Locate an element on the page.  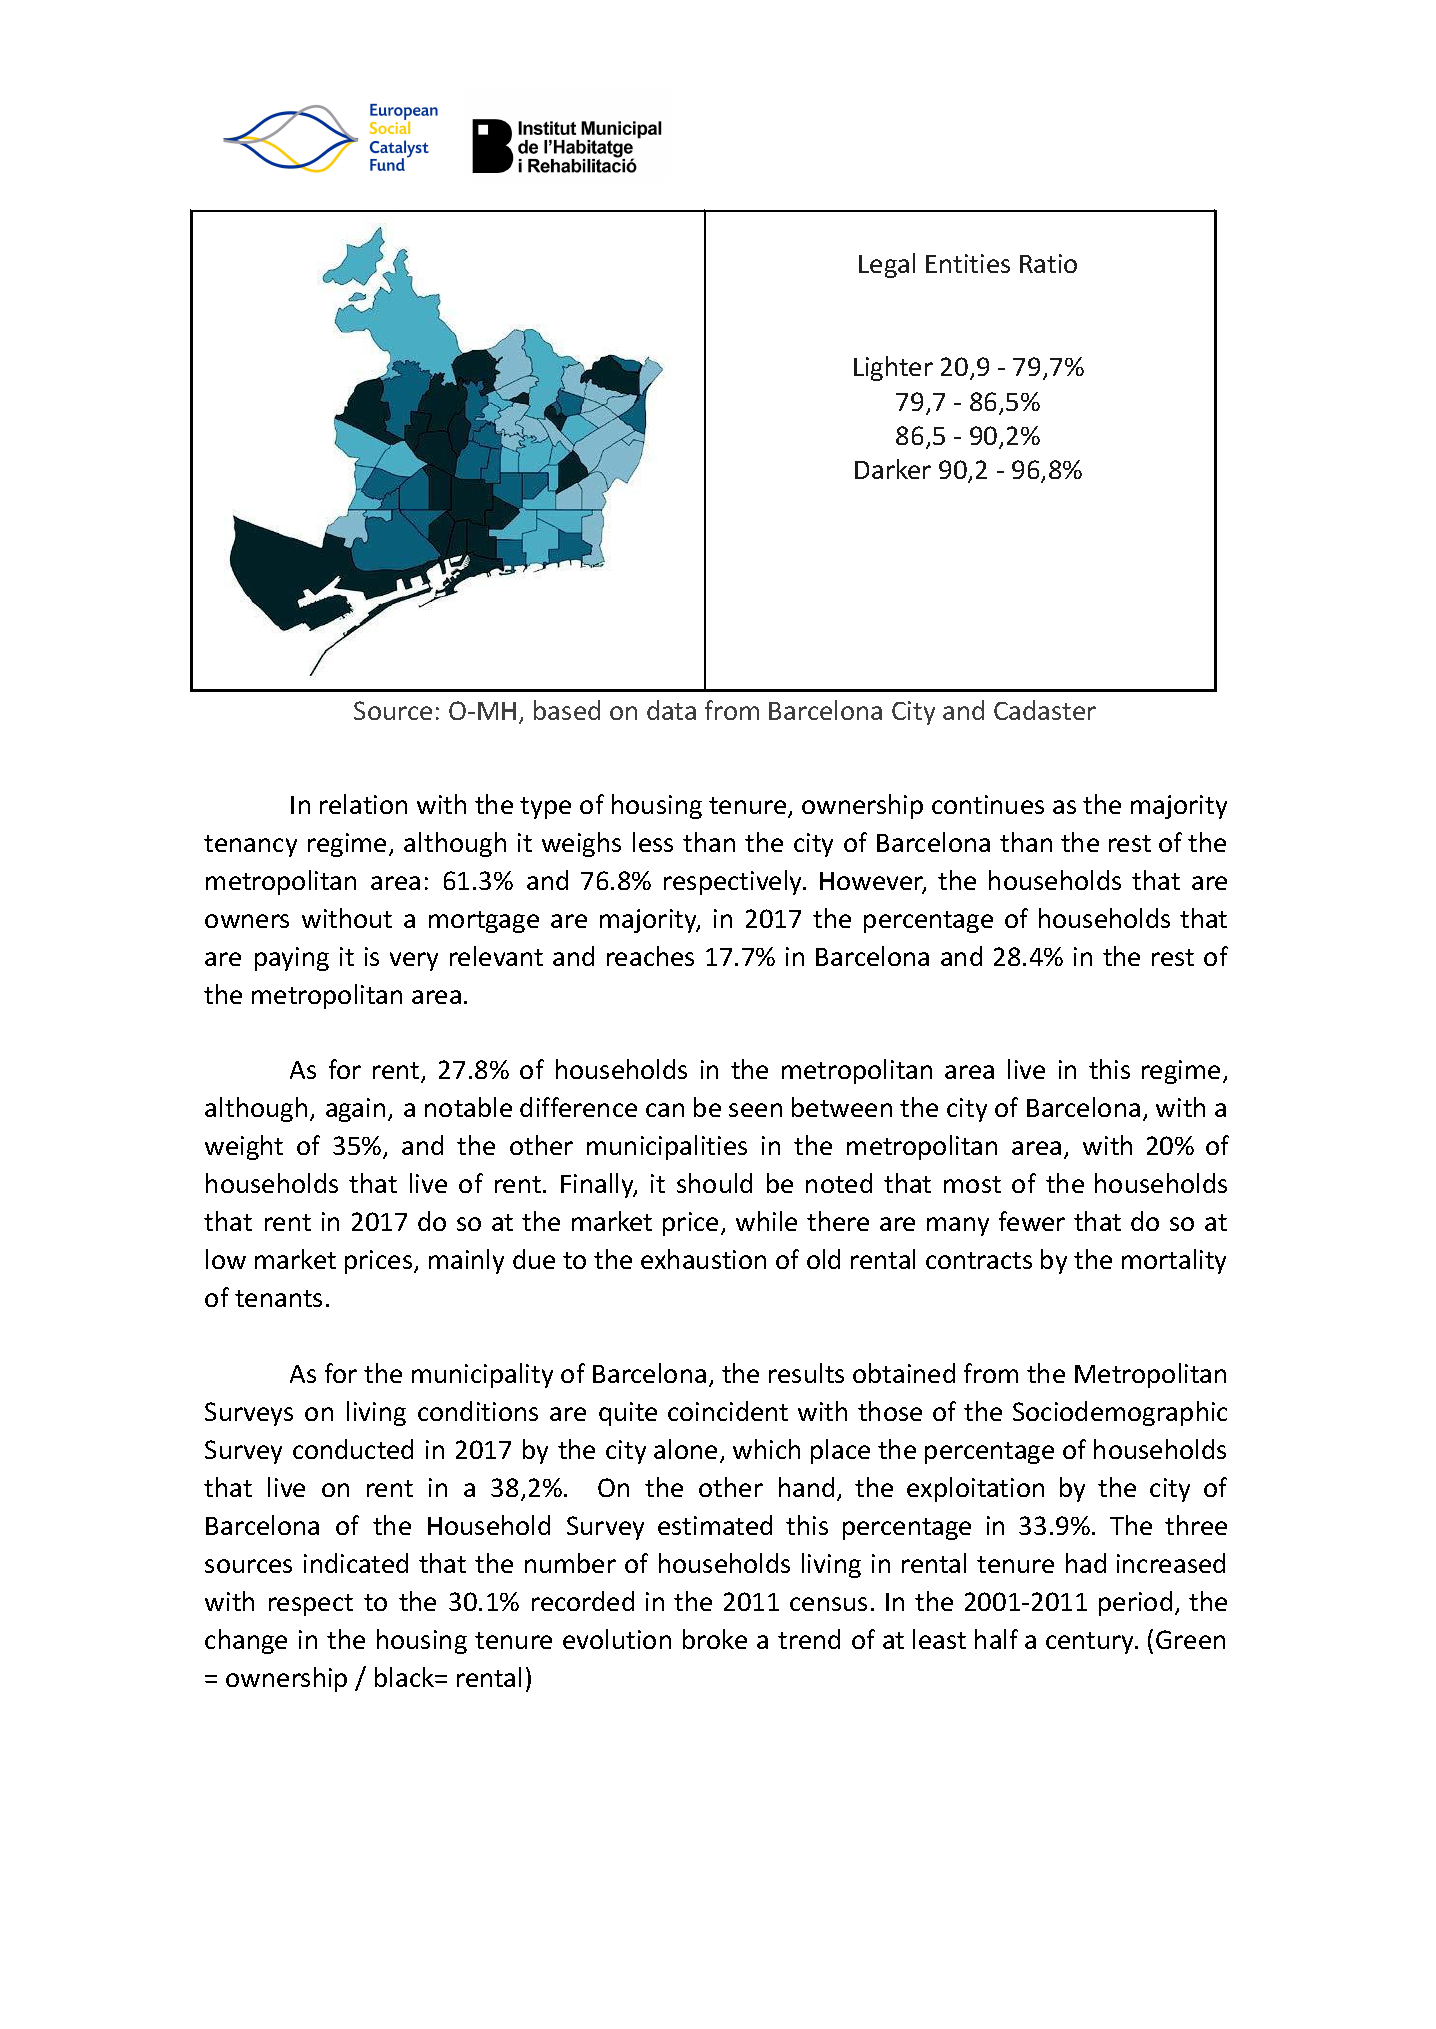
mortality is located at coordinates (1174, 1261).
